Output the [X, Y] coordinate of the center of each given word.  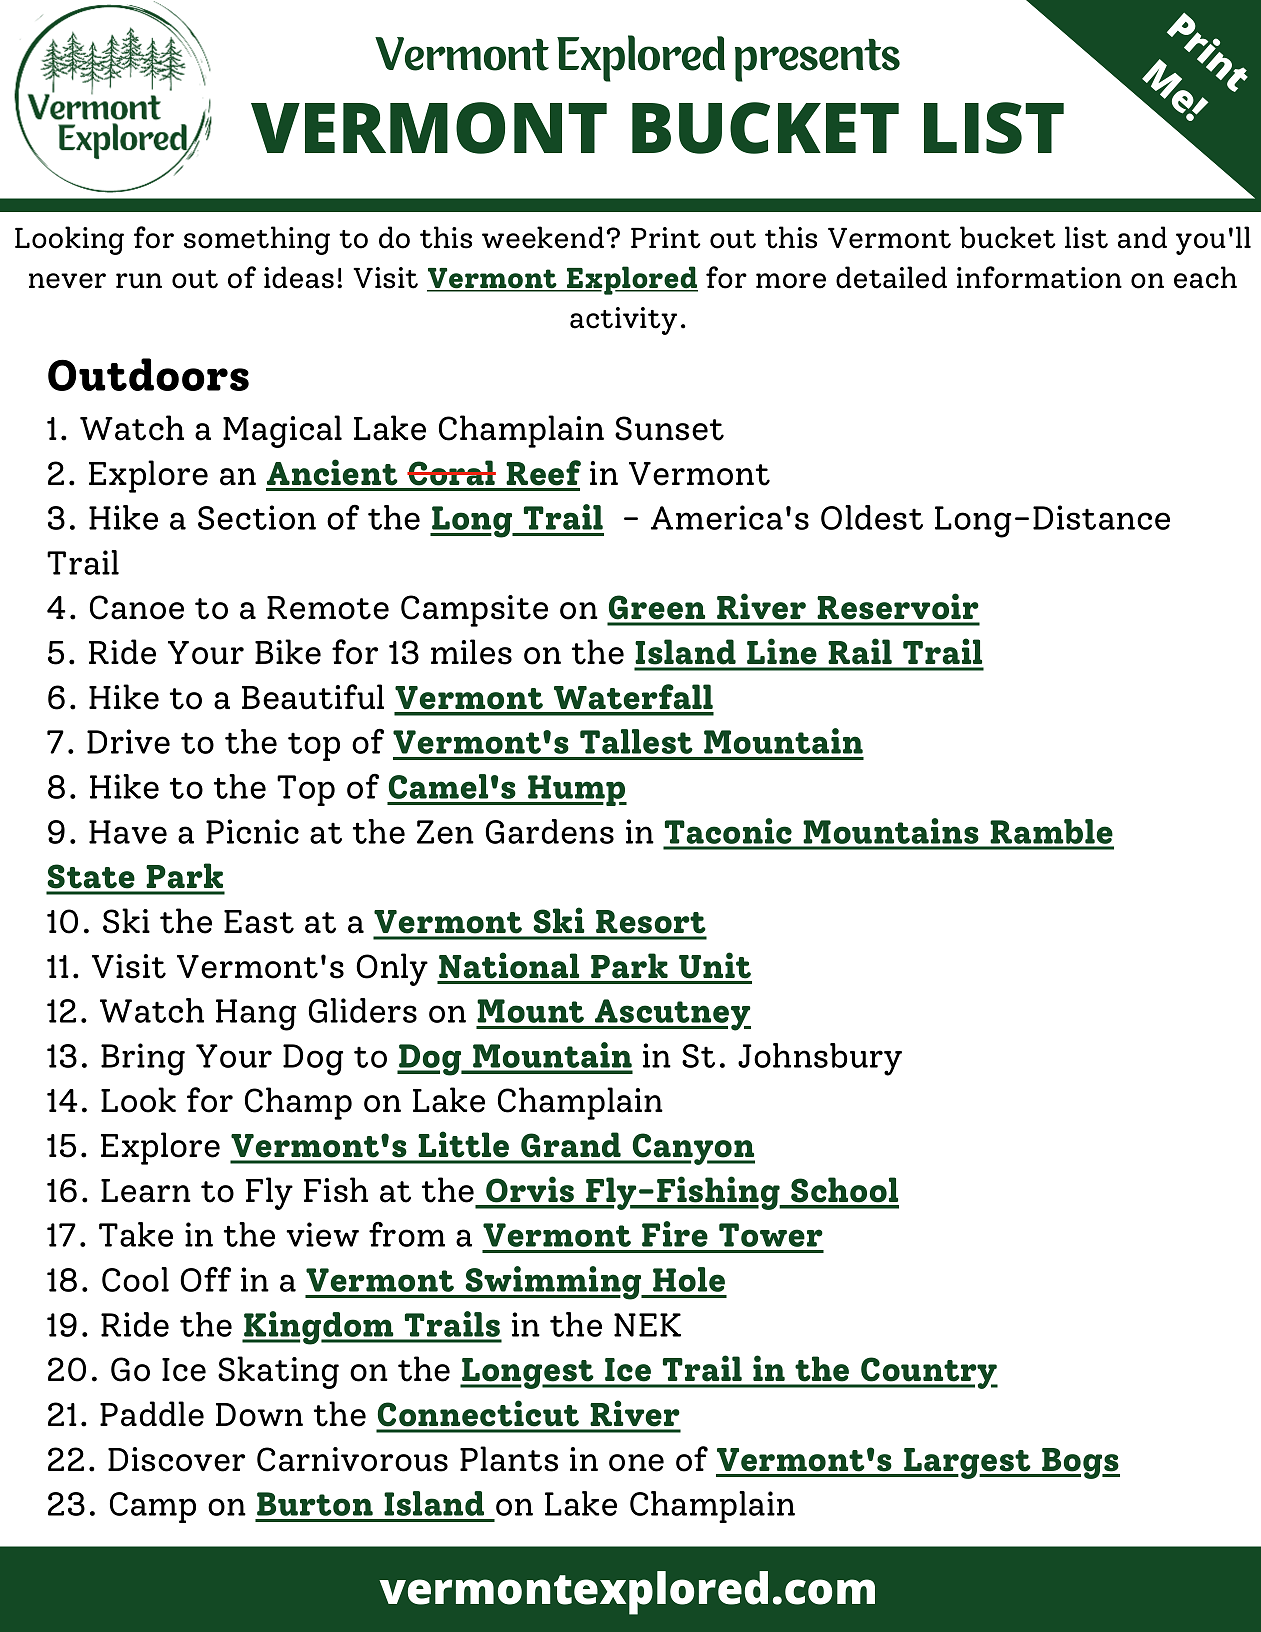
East [259, 922]
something [257, 240]
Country [928, 1373]
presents [817, 60]
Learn [146, 1191]
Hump [576, 790]
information [1039, 277]
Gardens [550, 831]
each [1205, 277]
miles [471, 652]
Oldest [872, 517]
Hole [689, 1279]
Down [259, 1415]
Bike [288, 652]
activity [623, 321]
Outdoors [148, 374]
